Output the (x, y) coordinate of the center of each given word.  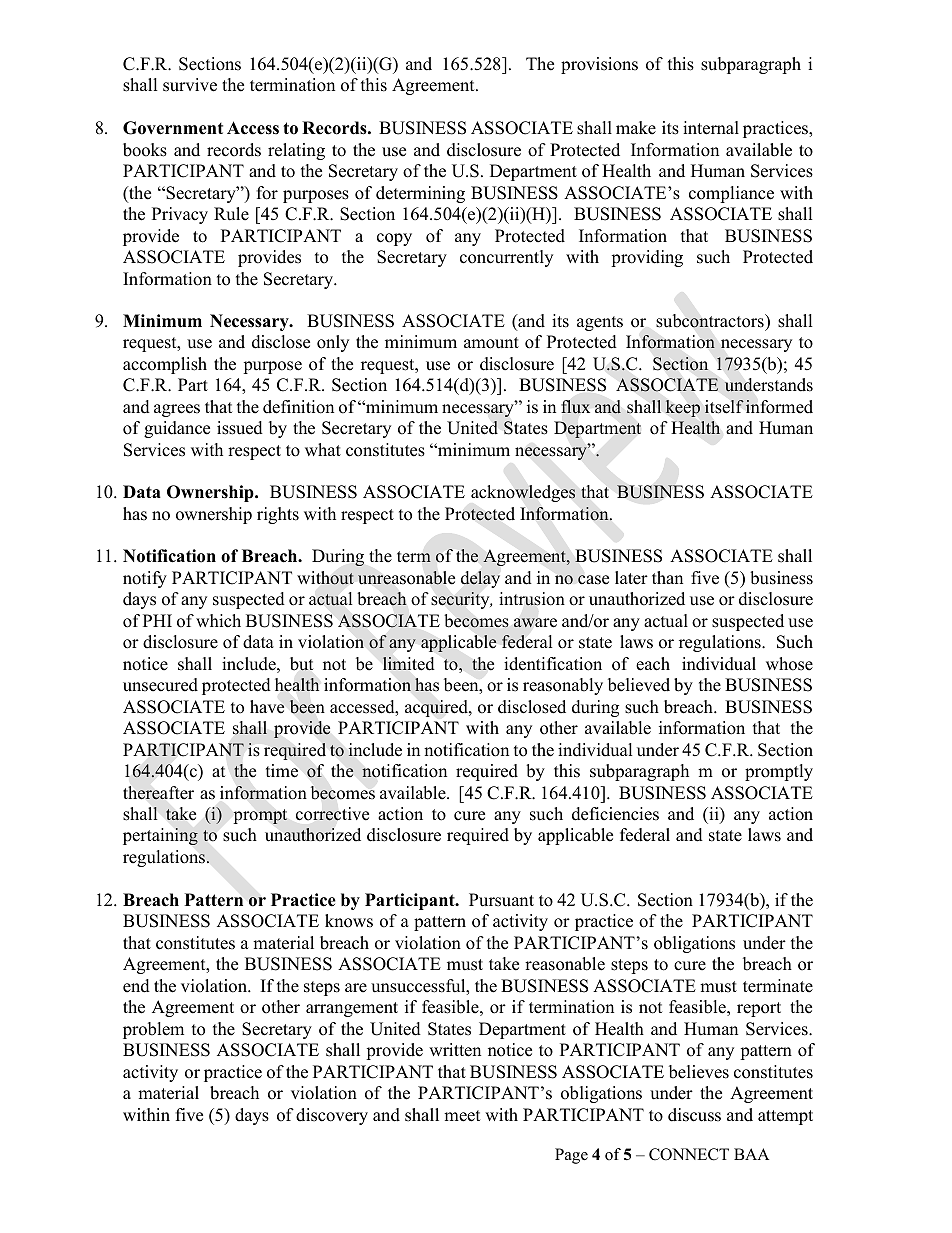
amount (491, 343)
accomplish (165, 365)
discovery (332, 1116)
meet (462, 1116)
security (461, 600)
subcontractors (711, 321)
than (667, 577)
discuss (694, 1115)
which (218, 621)
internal (711, 128)
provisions (599, 65)
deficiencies (615, 814)
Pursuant (501, 900)
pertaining (160, 836)
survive (190, 85)
